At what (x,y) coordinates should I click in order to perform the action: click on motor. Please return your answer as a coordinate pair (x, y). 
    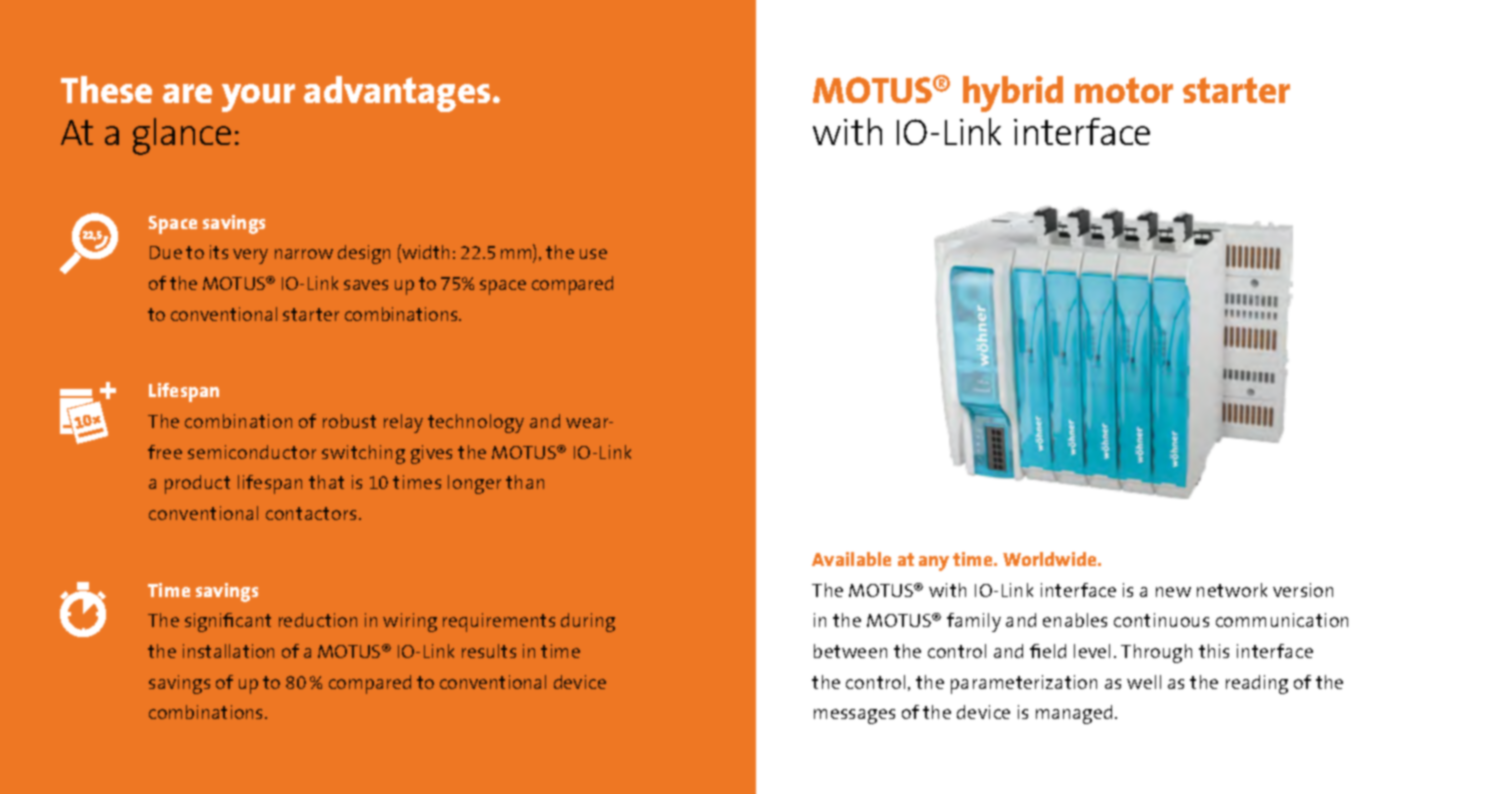
    Looking at the image, I should click on (1124, 90).
